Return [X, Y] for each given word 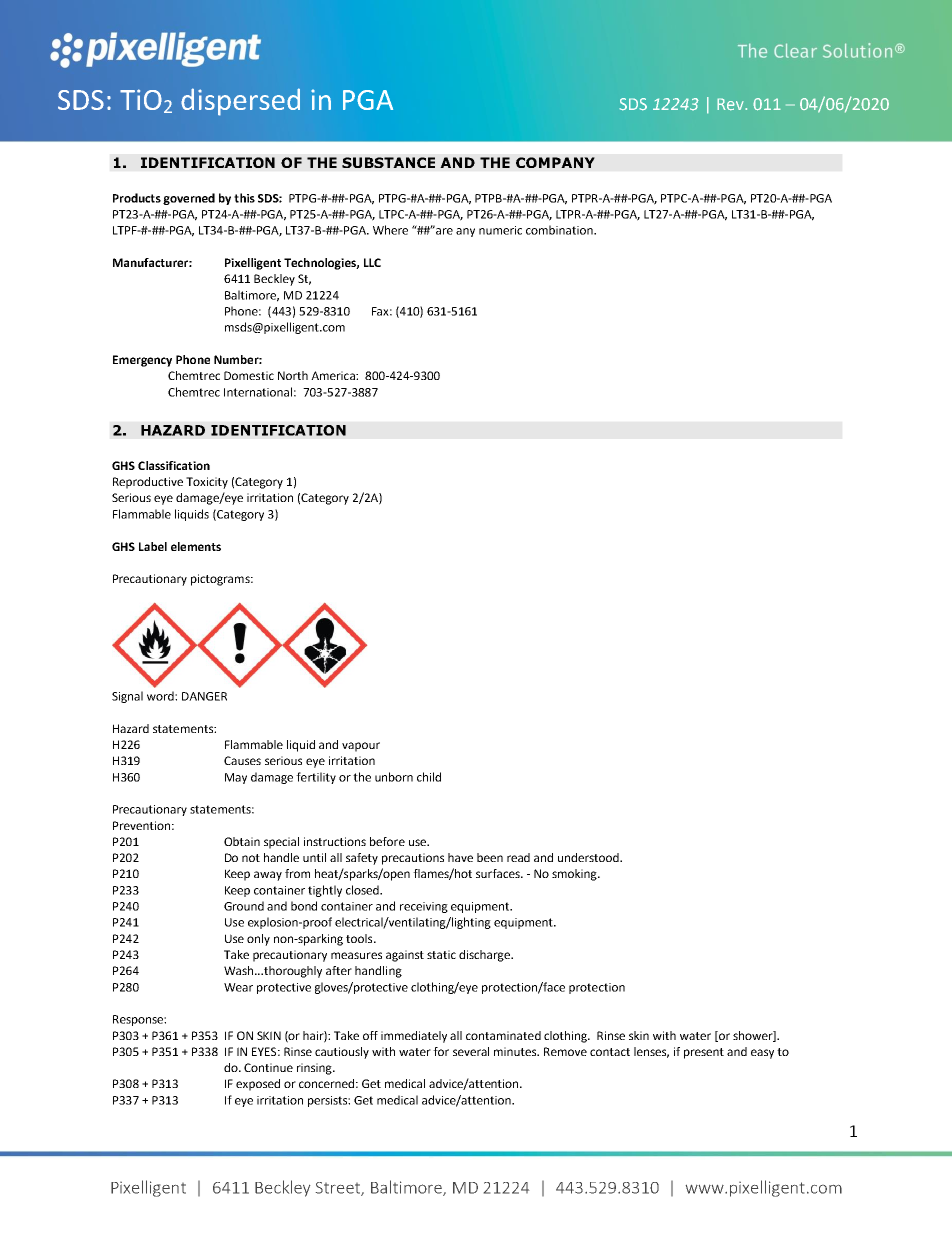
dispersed [240, 102]
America [334, 375]
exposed [258, 1085]
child [429, 777]
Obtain [242, 841]
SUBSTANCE [388, 162]
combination [560, 230]
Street [339, 1189]
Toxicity [207, 483]
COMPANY [555, 162]
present [704, 1053]
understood [589, 857]
